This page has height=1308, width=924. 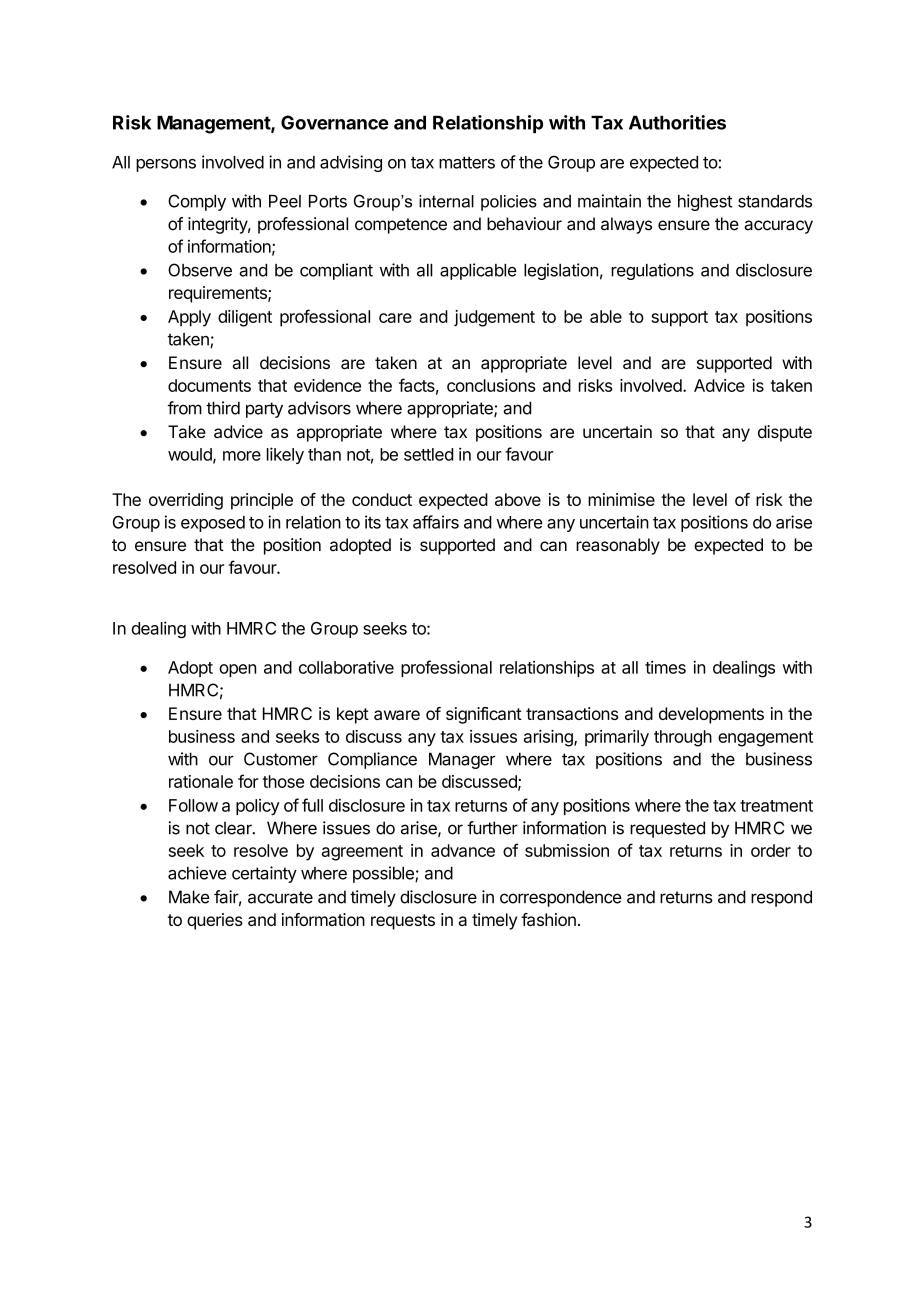 What do you see at coordinates (280, 897) in the page?
I see `accurate` at bounding box center [280, 897].
